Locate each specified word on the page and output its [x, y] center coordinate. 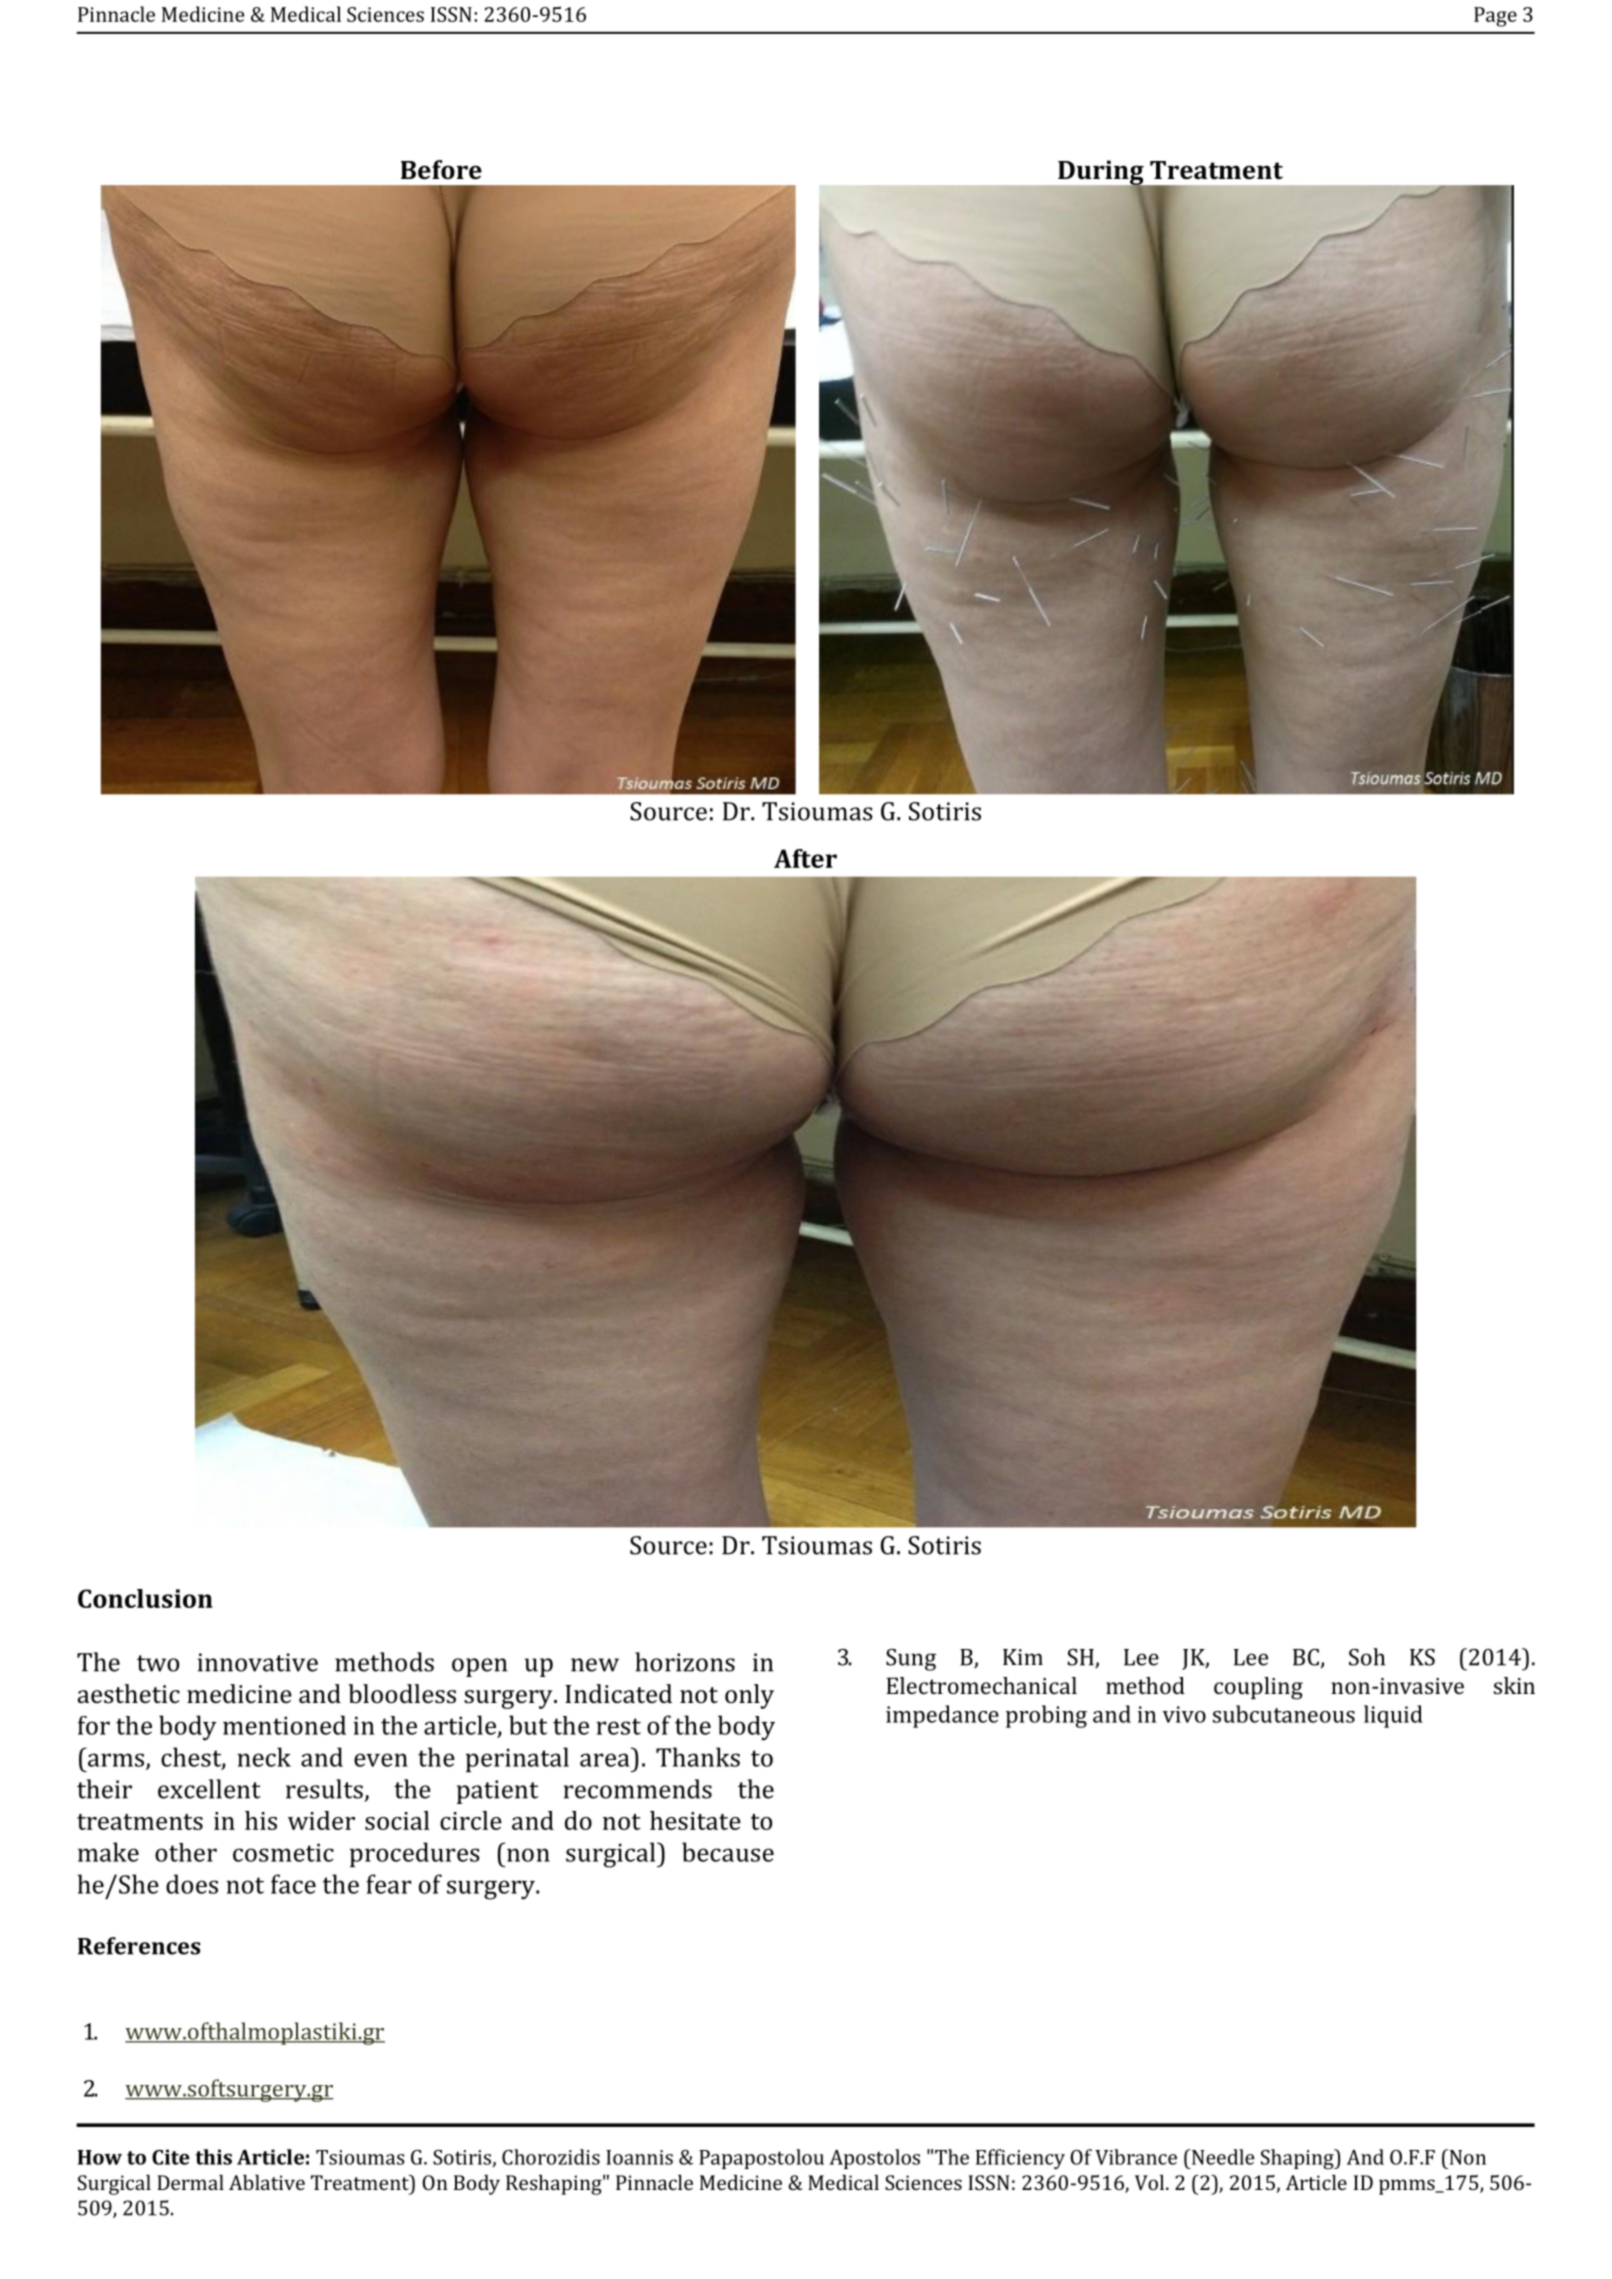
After [805, 858]
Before [441, 169]
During [1102, 174]
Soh [1367, 1657]
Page [1495, 17]
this [214, 2157]
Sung [911, 1660]
